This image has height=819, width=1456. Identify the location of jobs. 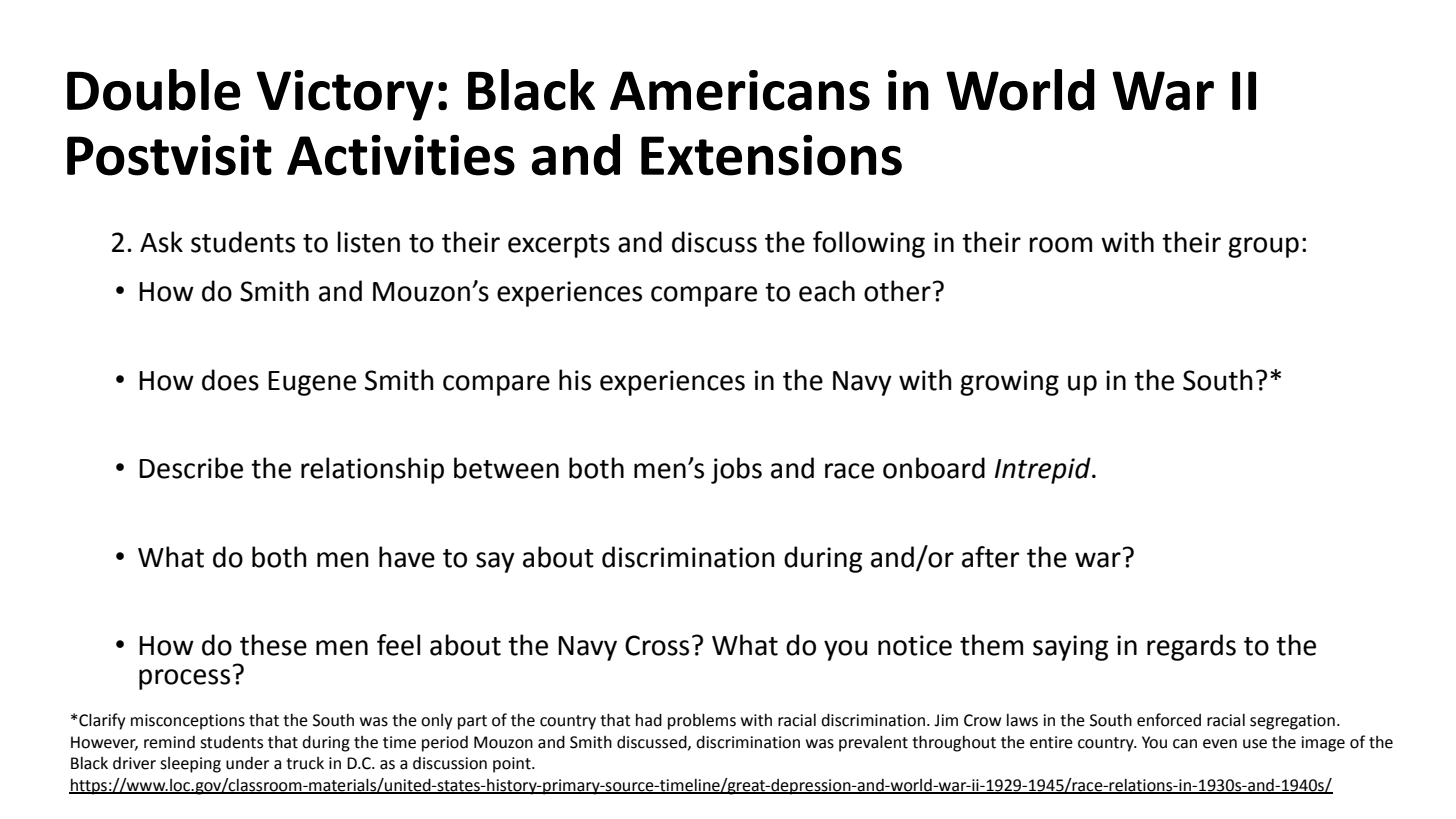
(736, 470).
